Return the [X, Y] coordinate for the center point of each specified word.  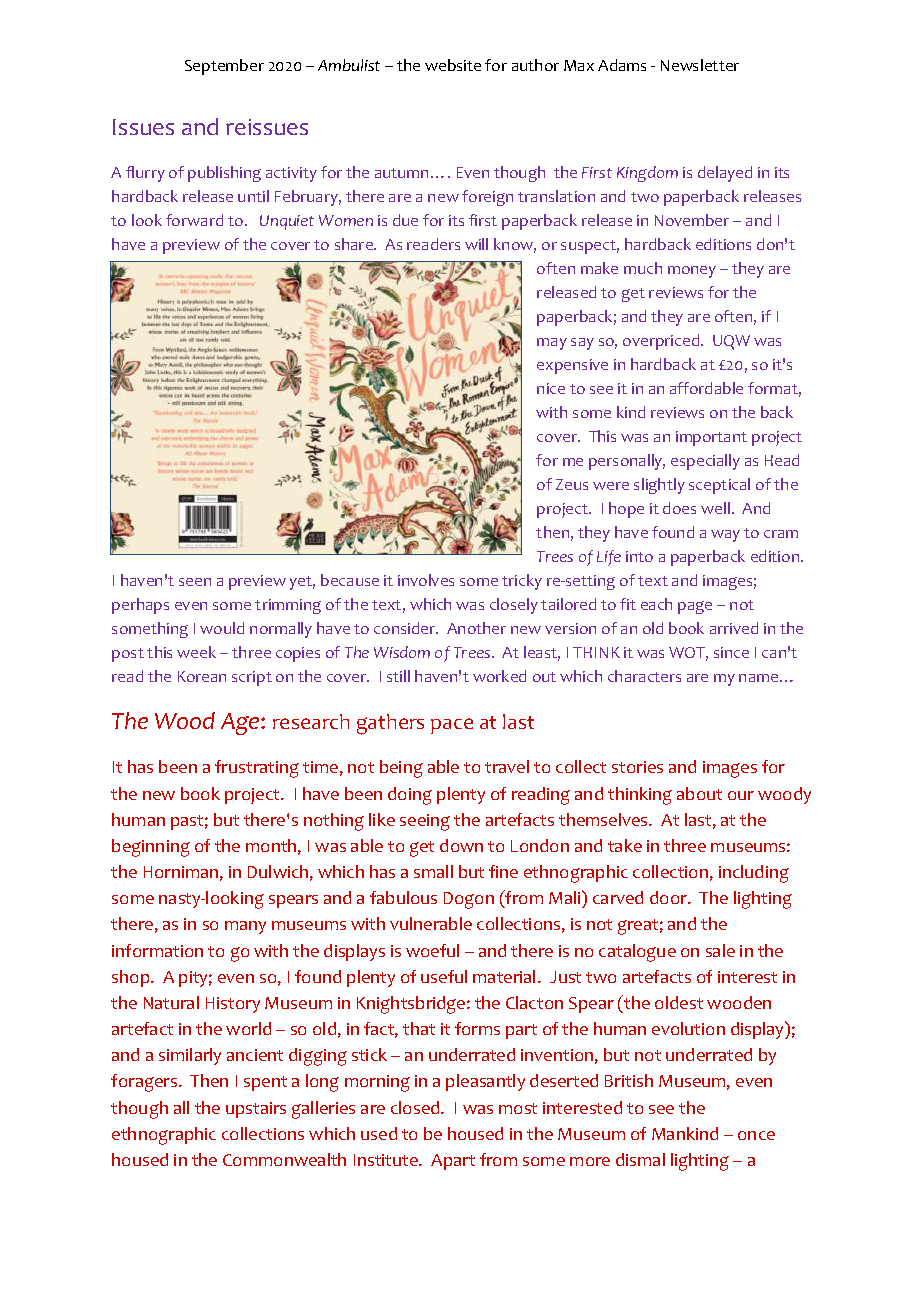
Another [476, 628]
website [453, 65]
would [222, 628]
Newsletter [700, 65]
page [695, 607]
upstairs [256, 1110]
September [224, 67]
